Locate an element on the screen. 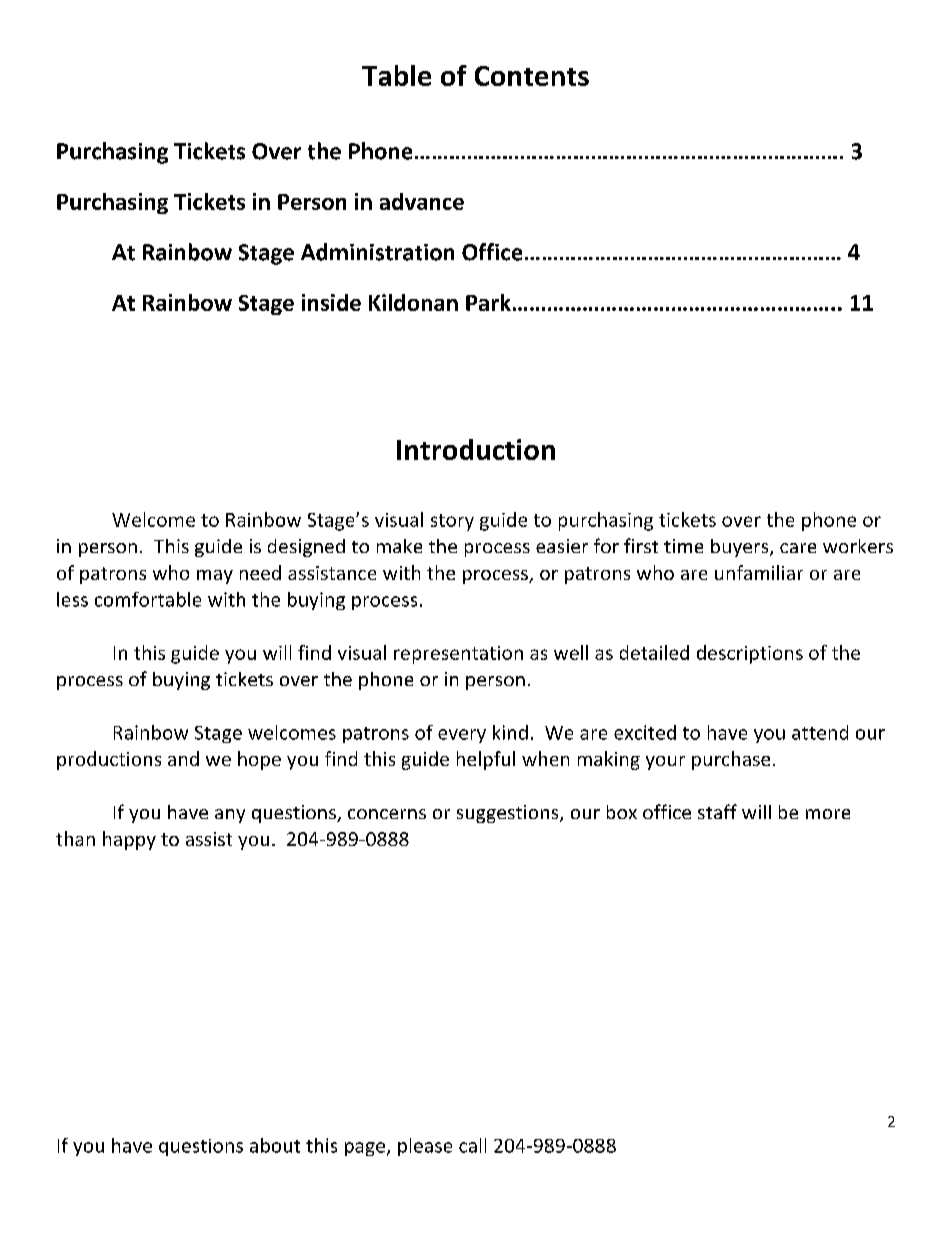 This screenshot has width=952, height=1233. about is located at coordinates (275, 1145).
